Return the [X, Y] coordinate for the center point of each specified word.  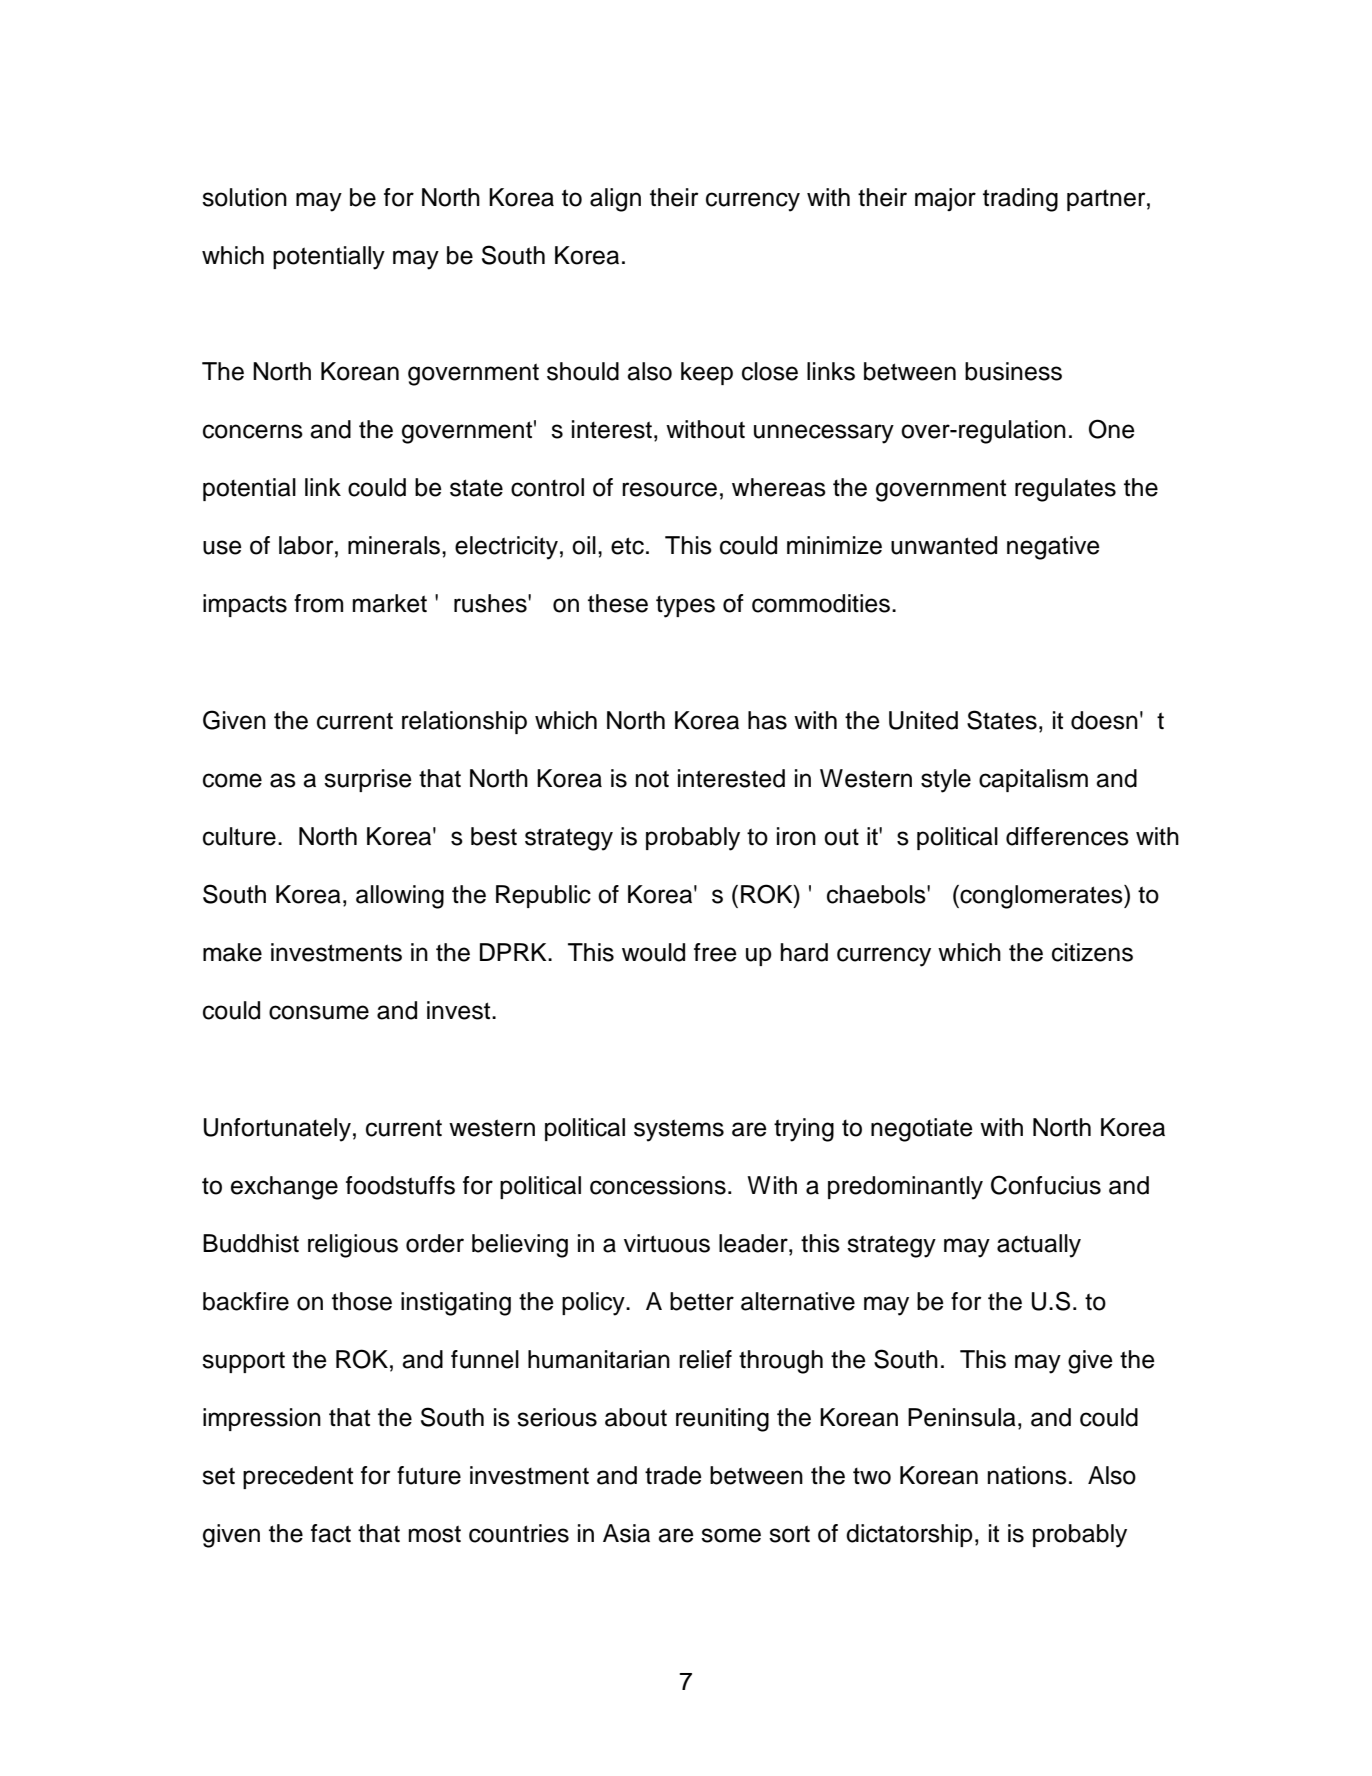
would [653, 952]
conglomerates [1041, 897]
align [615, 200]
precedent [298, 1477]
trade [673, 1475]
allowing [400, 897]
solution [244, 197]
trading [1020, 200]
